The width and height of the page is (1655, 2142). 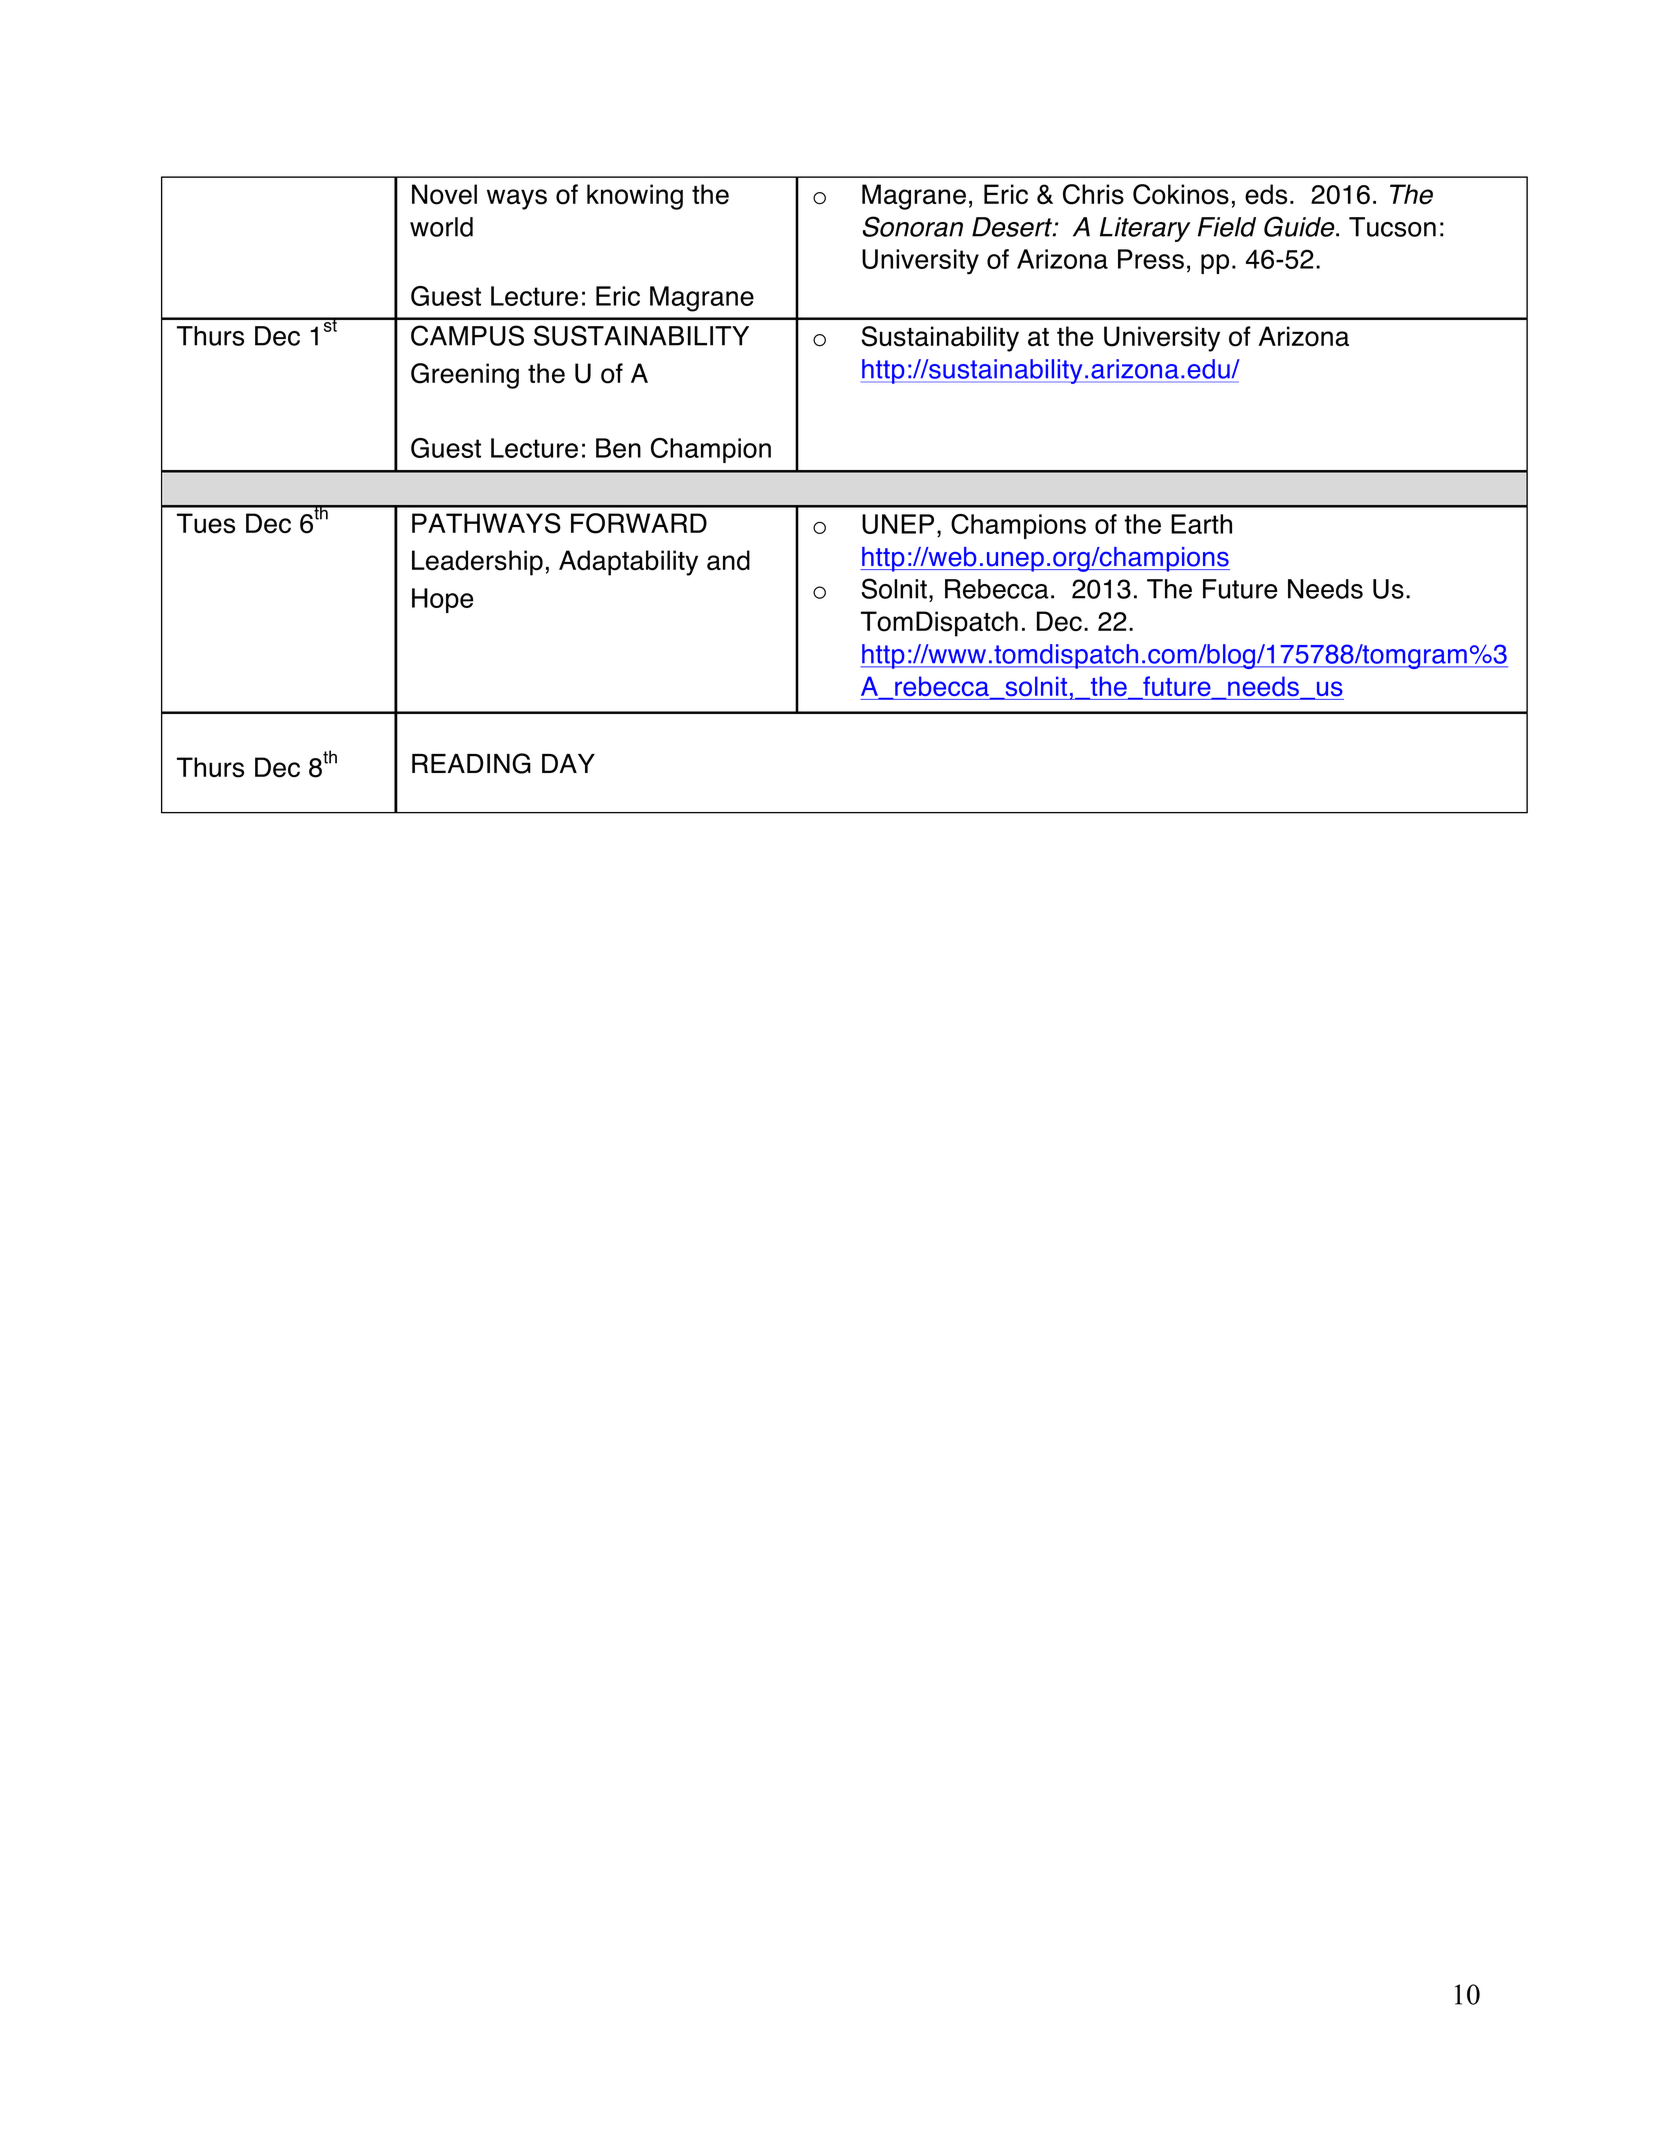 I want to click on Leadership, so click(x=477, y=563).
